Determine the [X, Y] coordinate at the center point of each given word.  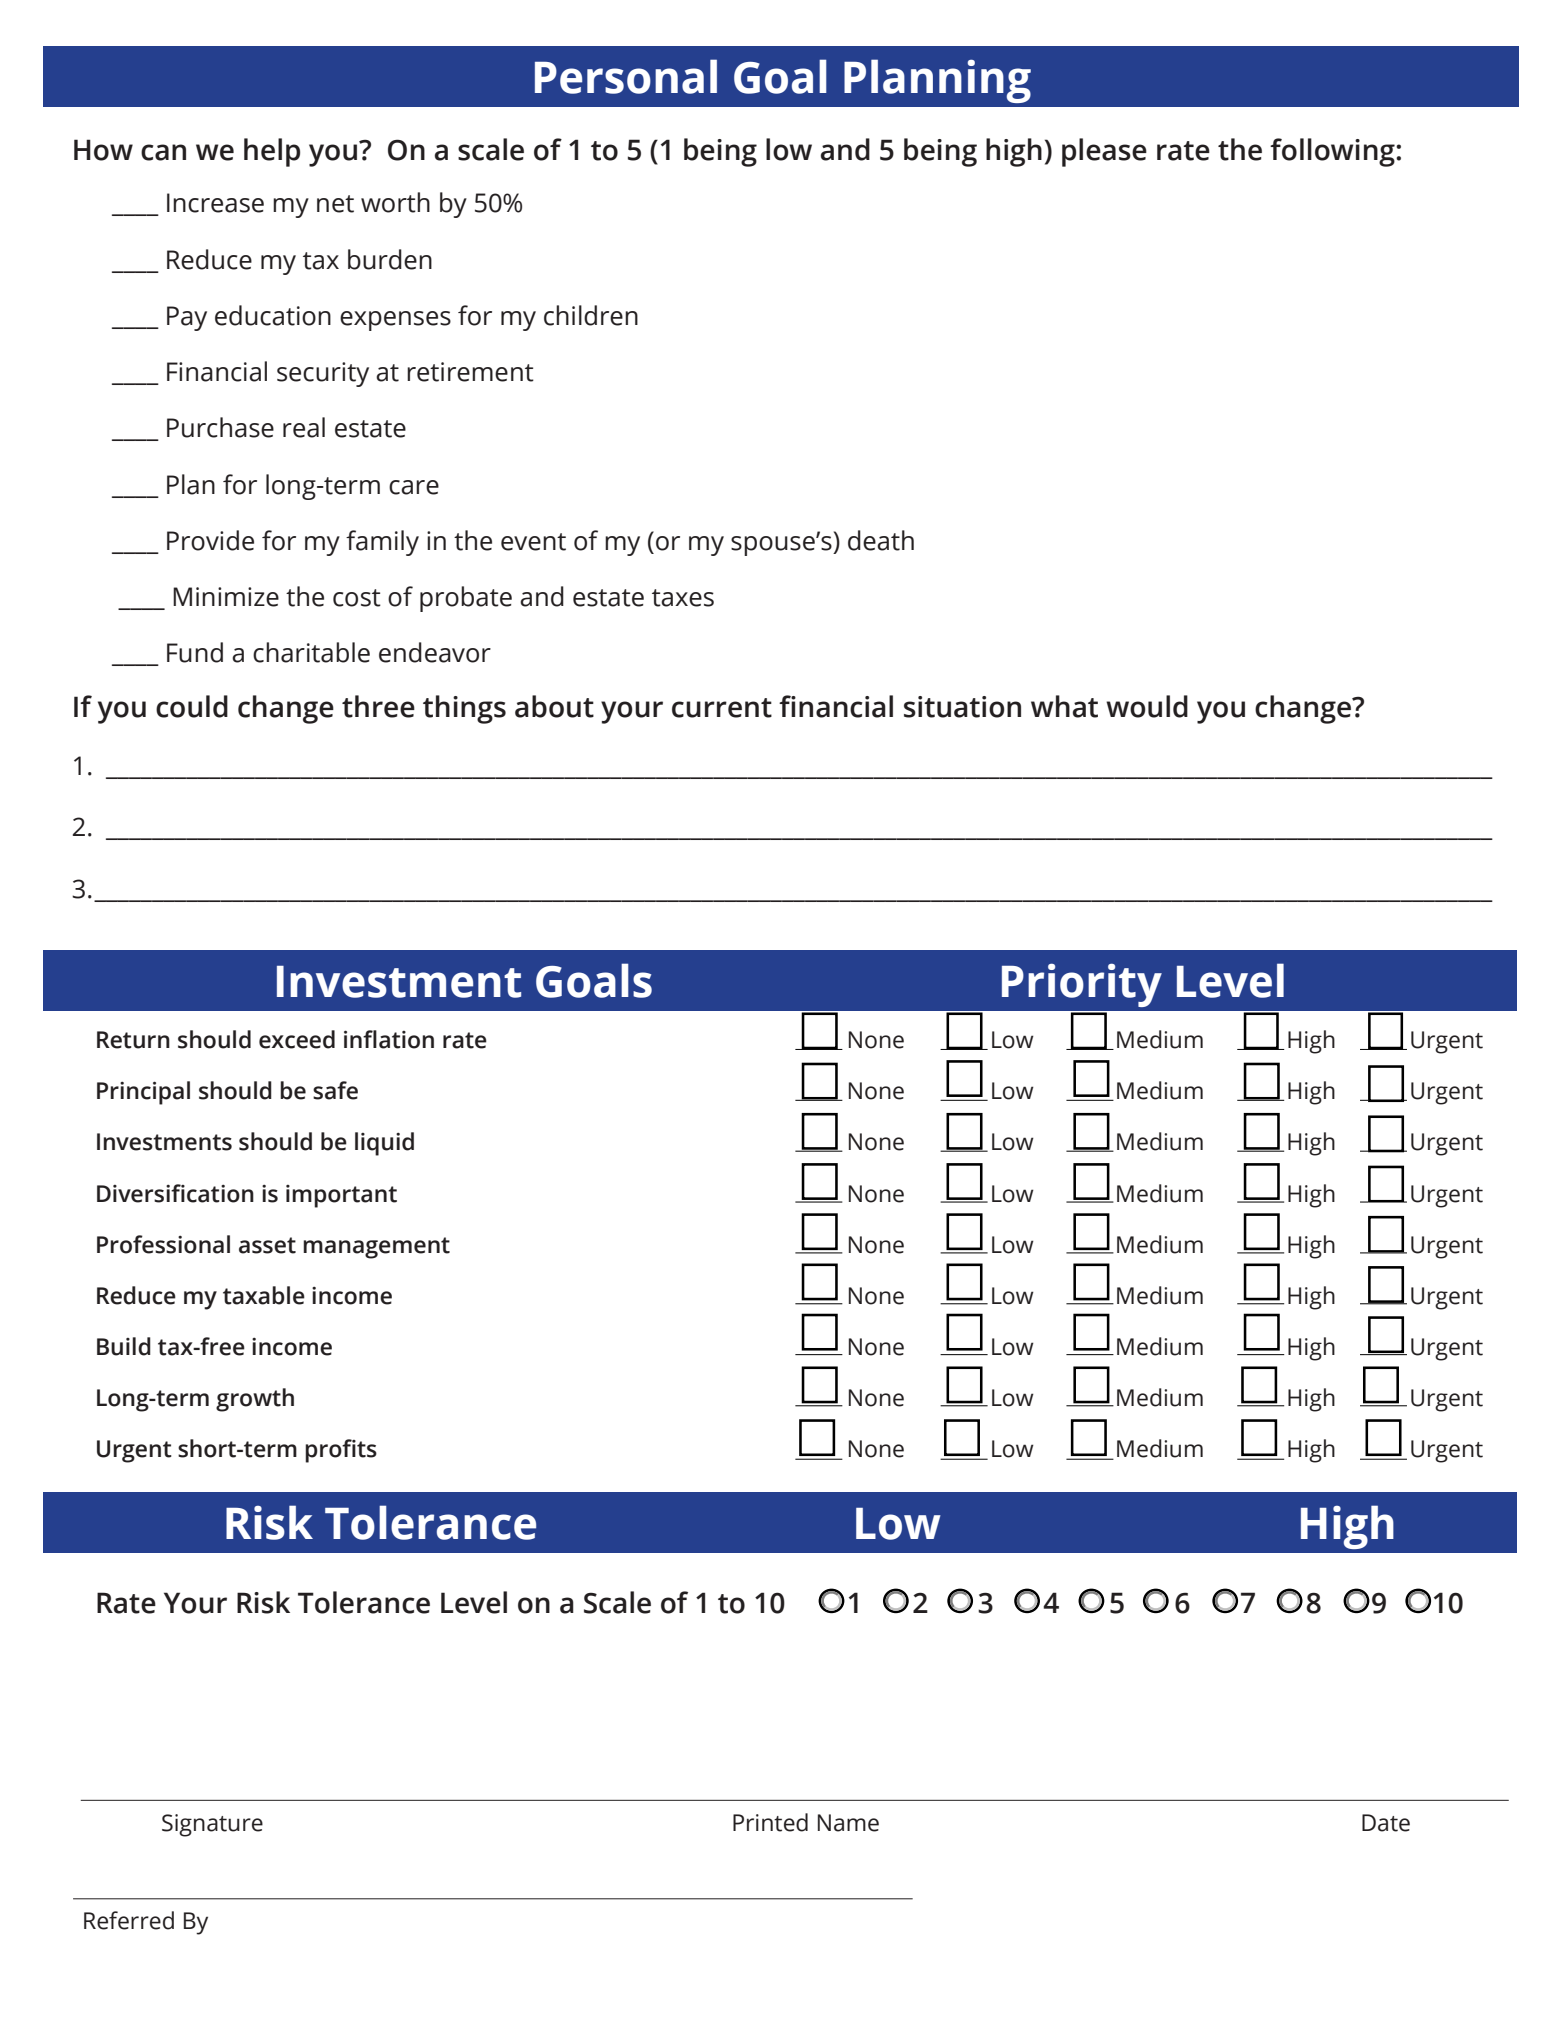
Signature [212, 1825]
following [1333, 152]
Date [1386, 1823]
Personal [626, 76]
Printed [770, 1822]
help [272, 152]
